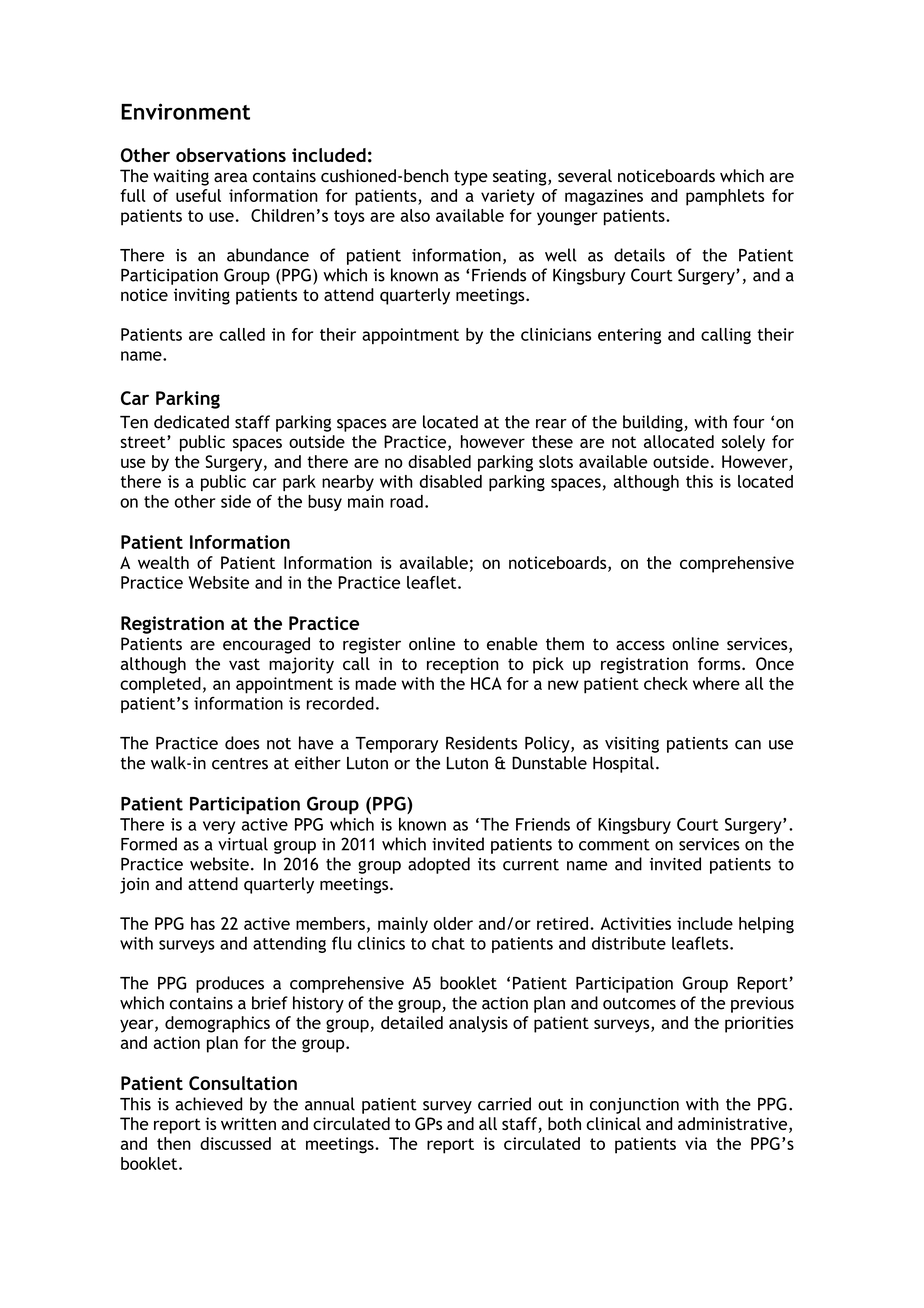  I want to click on wealth, so click(163, 562).
